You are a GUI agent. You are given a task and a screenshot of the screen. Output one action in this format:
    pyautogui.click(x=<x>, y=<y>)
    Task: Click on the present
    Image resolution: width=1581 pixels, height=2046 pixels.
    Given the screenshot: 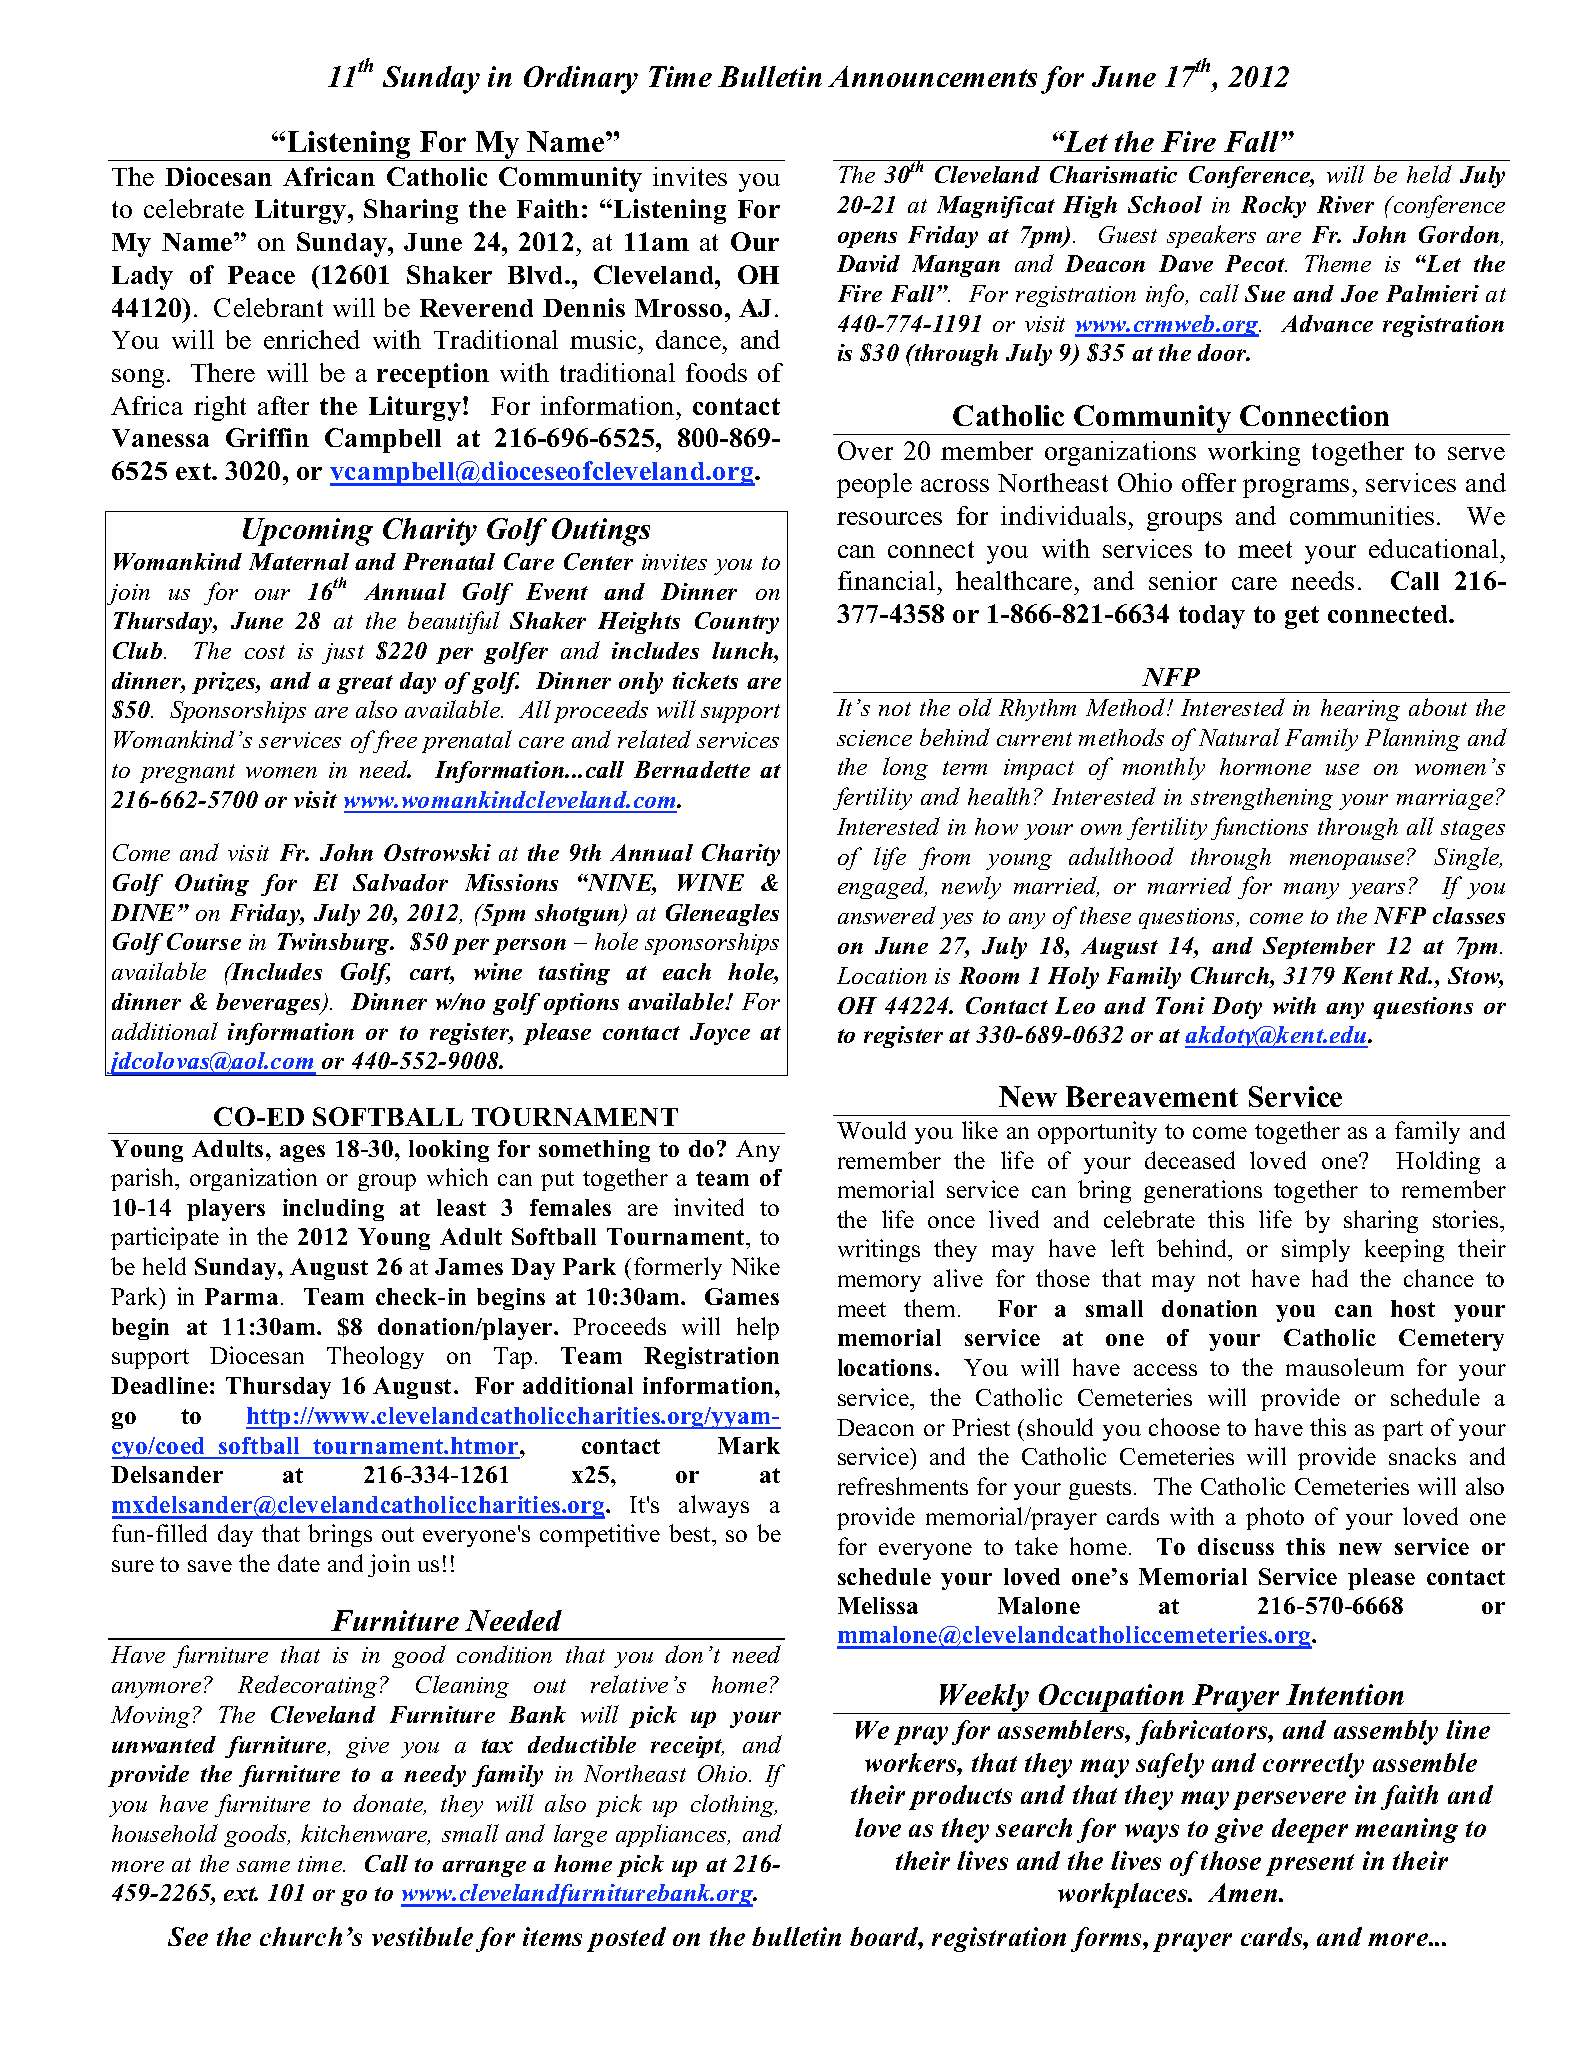 What is the action you would take?
    pyautogui.click(x=1310, y=1865)
